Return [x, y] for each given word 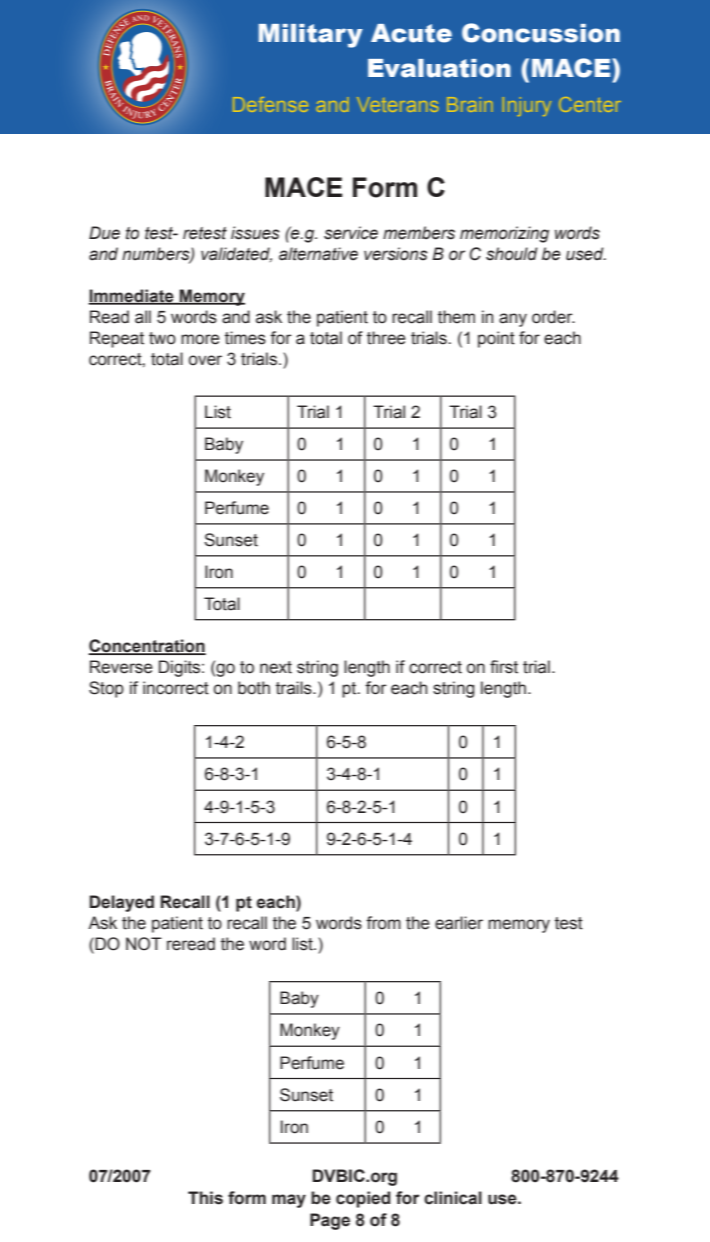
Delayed [122, 903]
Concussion [541, 33]
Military [311, 36]
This [205, 1198]
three [386, 338]
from [383, 923]
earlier [459, 923]
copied [363, 1199]
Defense [270, 104]
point [496, 339]
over [205, 360]
